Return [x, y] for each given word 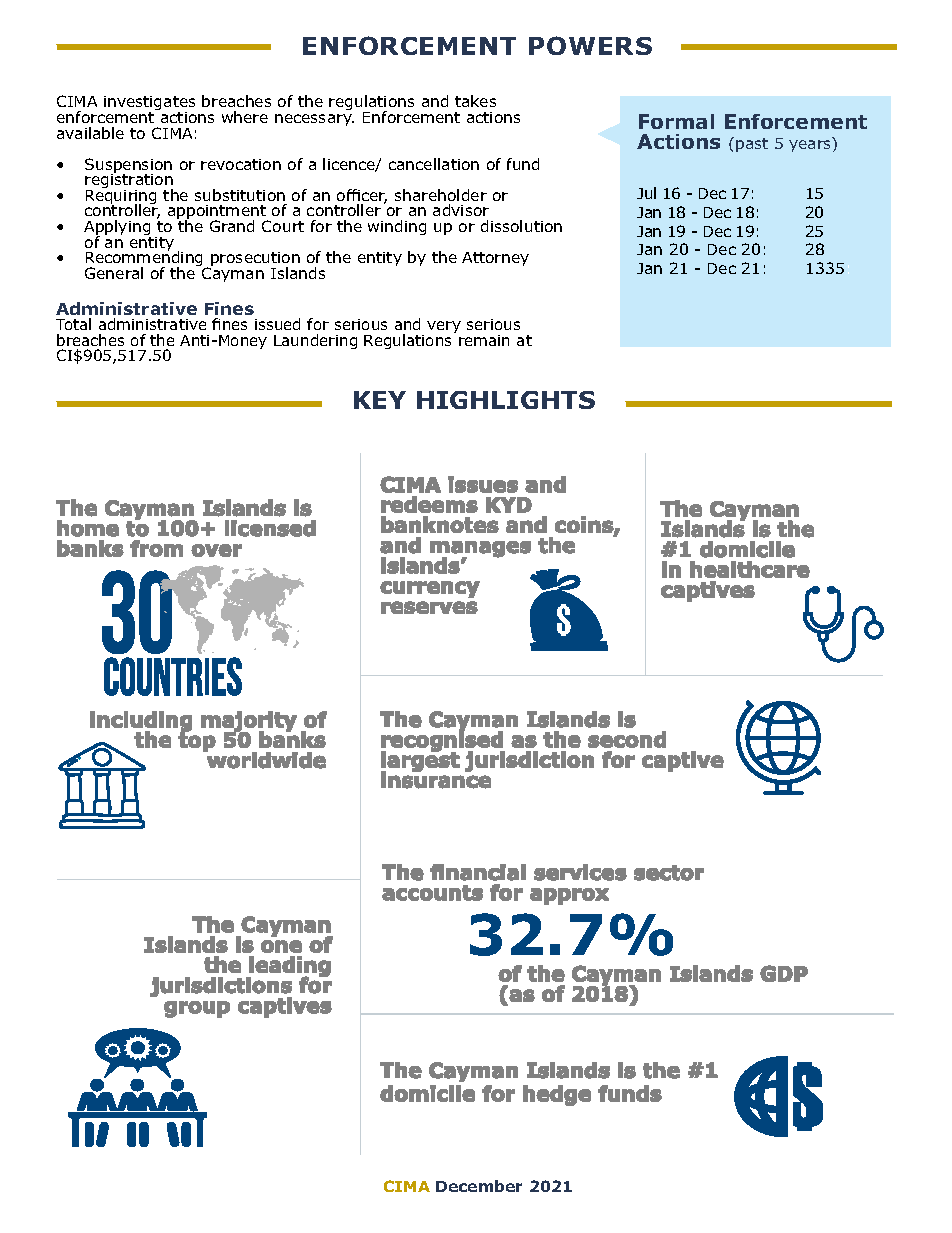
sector [669, 873]
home [88, 528]
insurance [436, 779]
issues [483, 484]
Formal [676, 121]
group [197, 1009]
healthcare [750, 569]
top [197, 741]
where [245, 117]
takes [475, 101]
